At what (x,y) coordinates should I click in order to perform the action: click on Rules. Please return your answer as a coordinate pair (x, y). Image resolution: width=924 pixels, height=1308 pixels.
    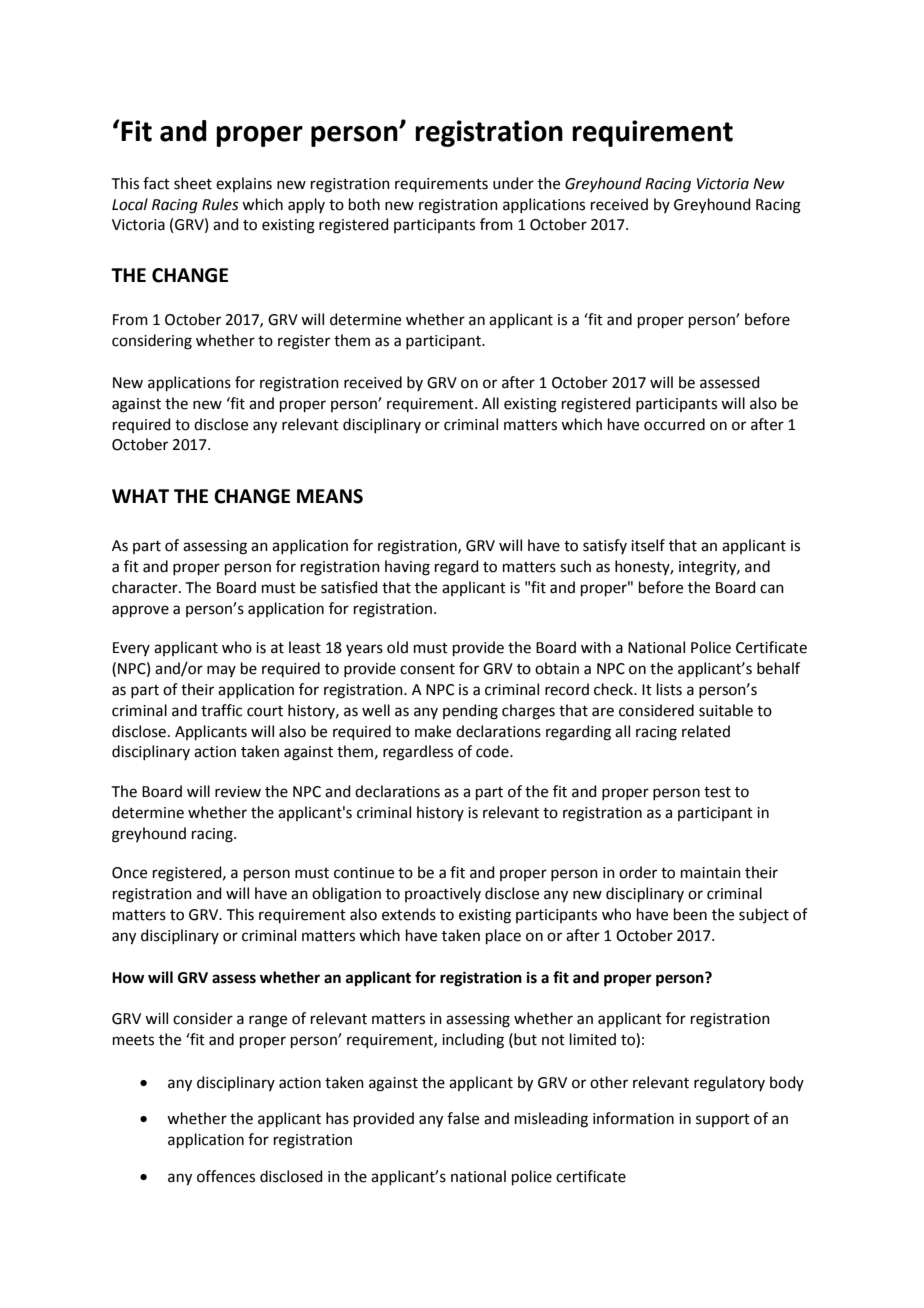
    Looking at the image, I should click on (220, 204).
